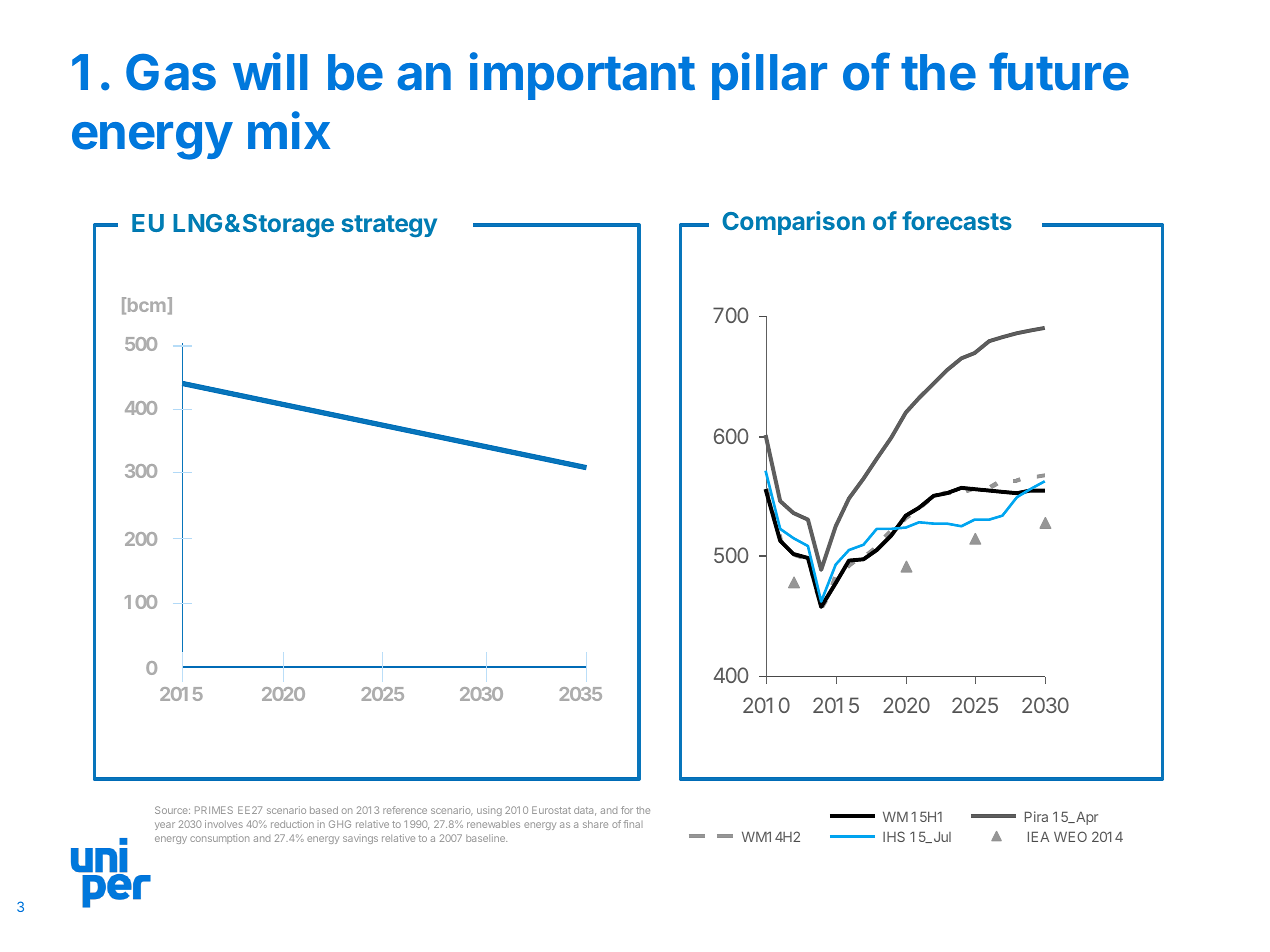  What do you see at coordinates (585, 811) in the screenshot?
I see `data` at bounding box center [585, 811].
